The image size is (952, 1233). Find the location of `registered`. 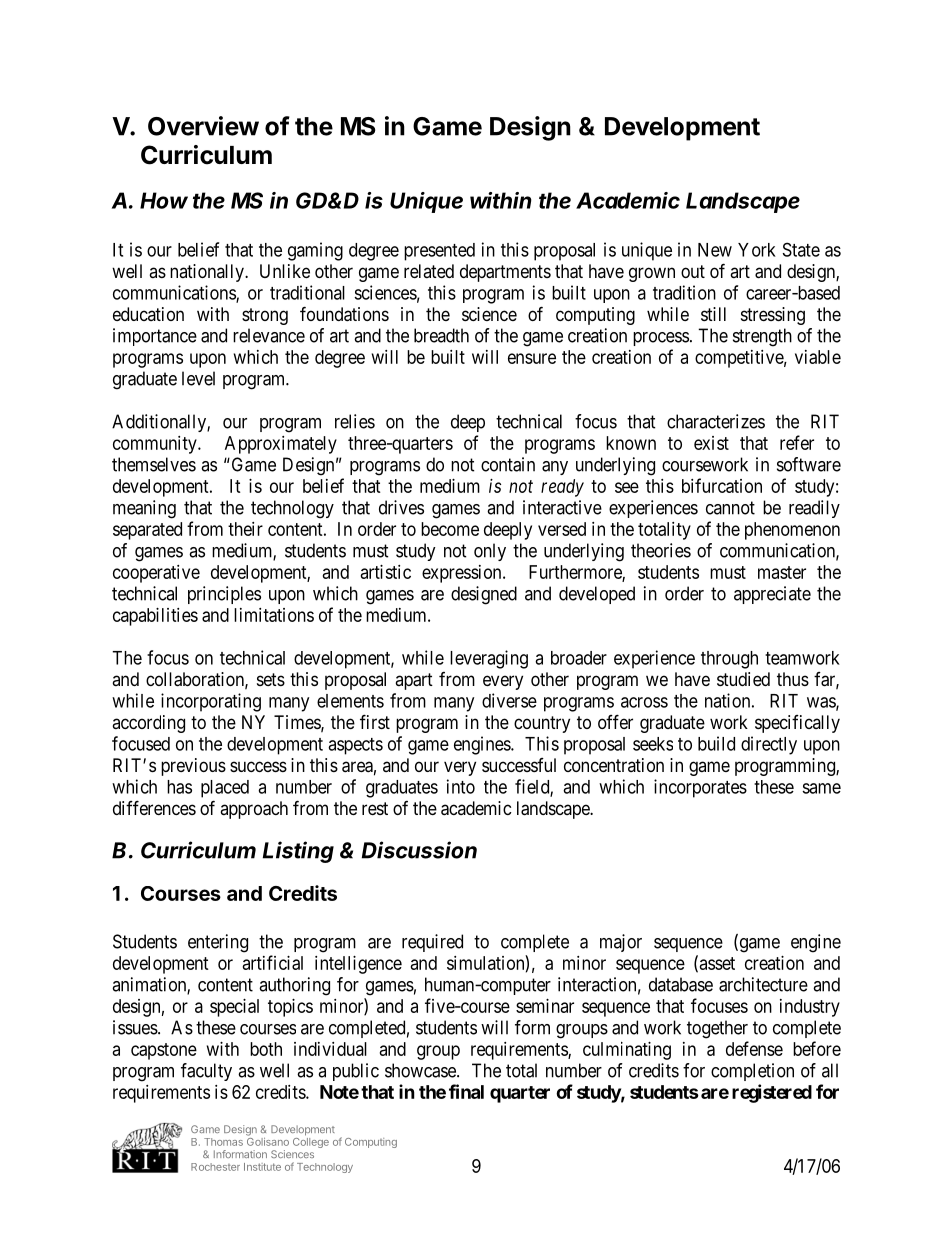

registered is located at coordinates (772, 1093).
